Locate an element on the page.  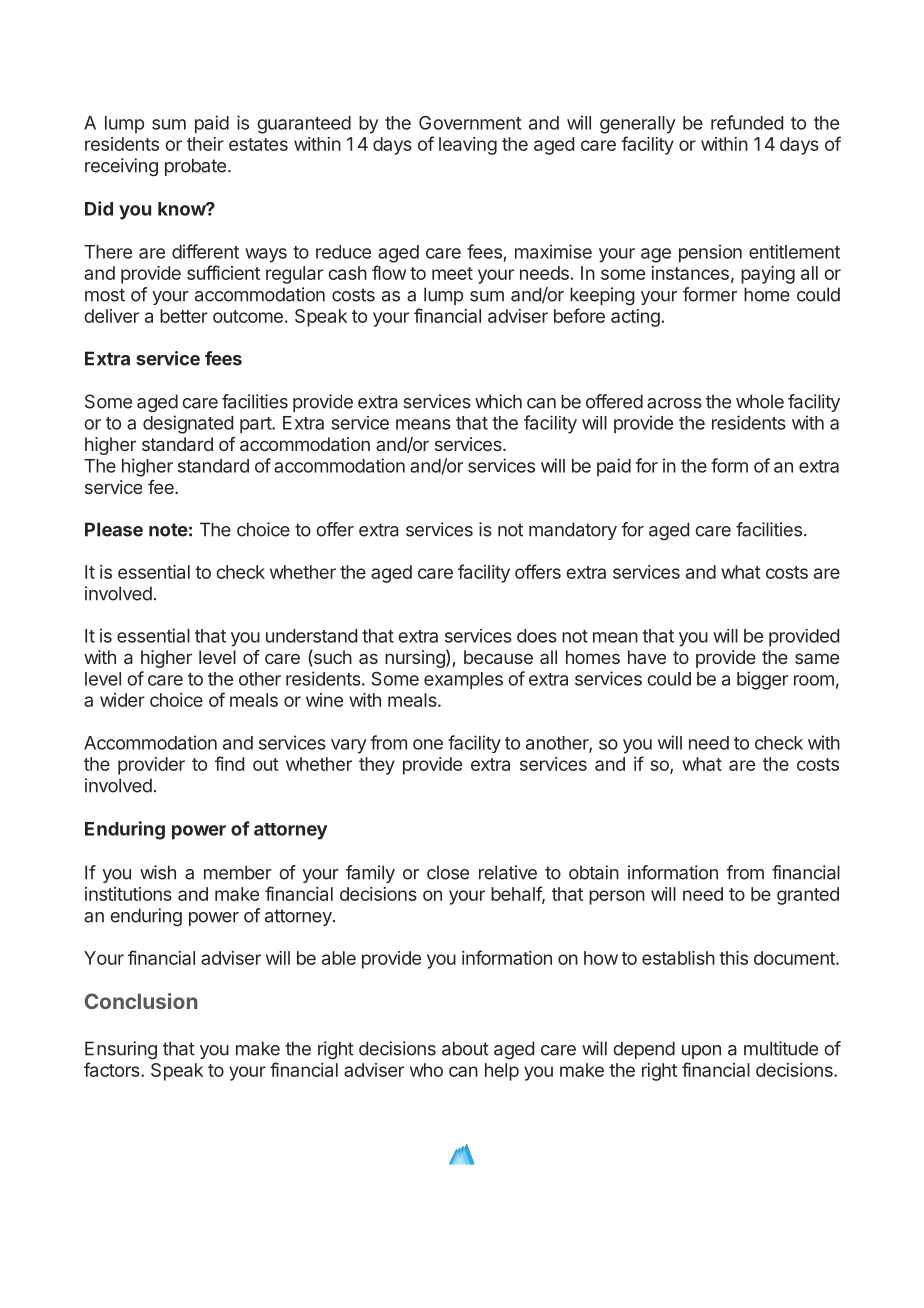
their is located at coordinates (205, 144).
